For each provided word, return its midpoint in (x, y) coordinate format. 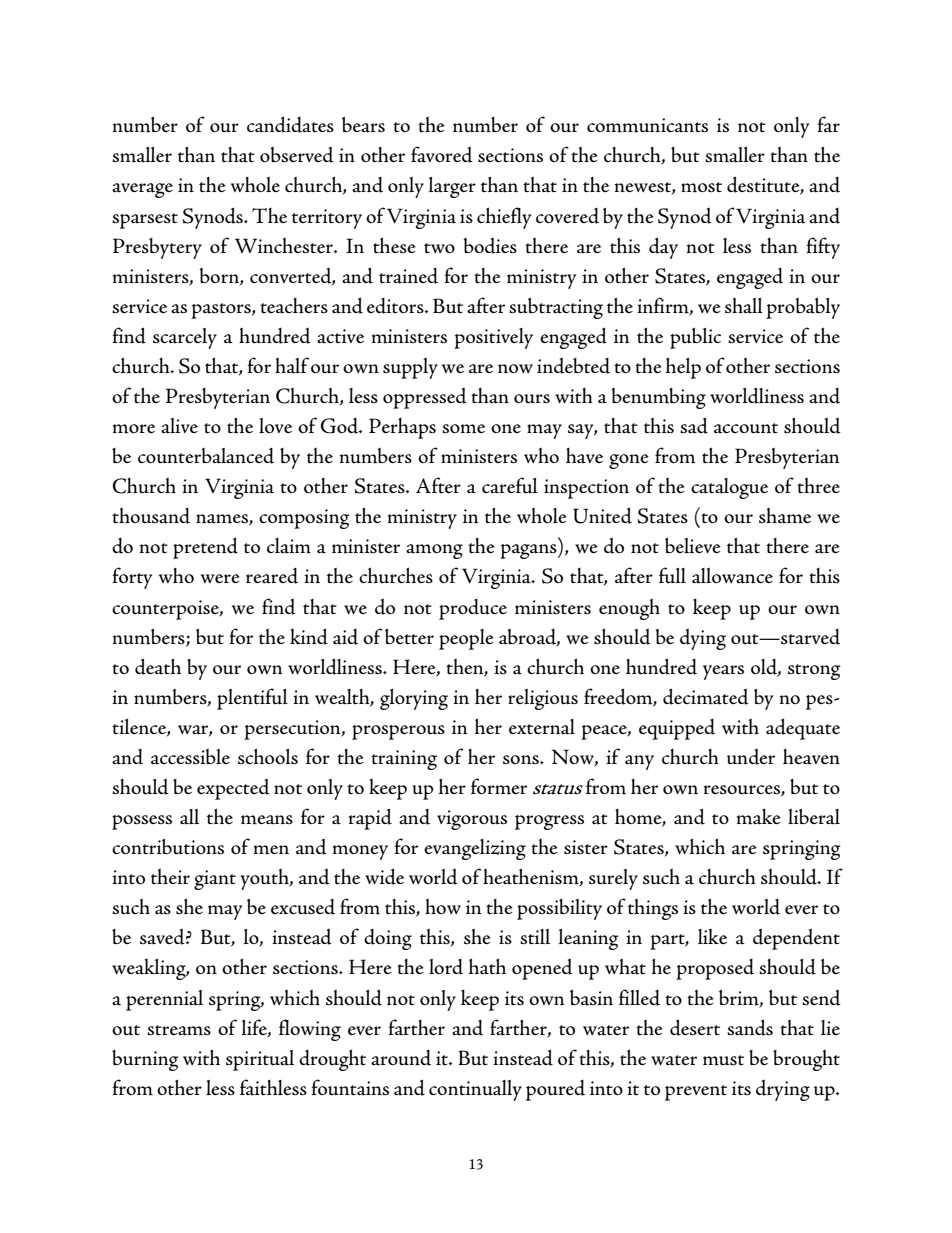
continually (475, 1090)
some (463, 429)
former (499, 786)
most (701, 187)
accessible (190, 757)
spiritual (260, 1060)
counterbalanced (206, 456)
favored (442, 154)
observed (297, 155)
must (723, 1060)
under (751, 757)
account (746, 428)
